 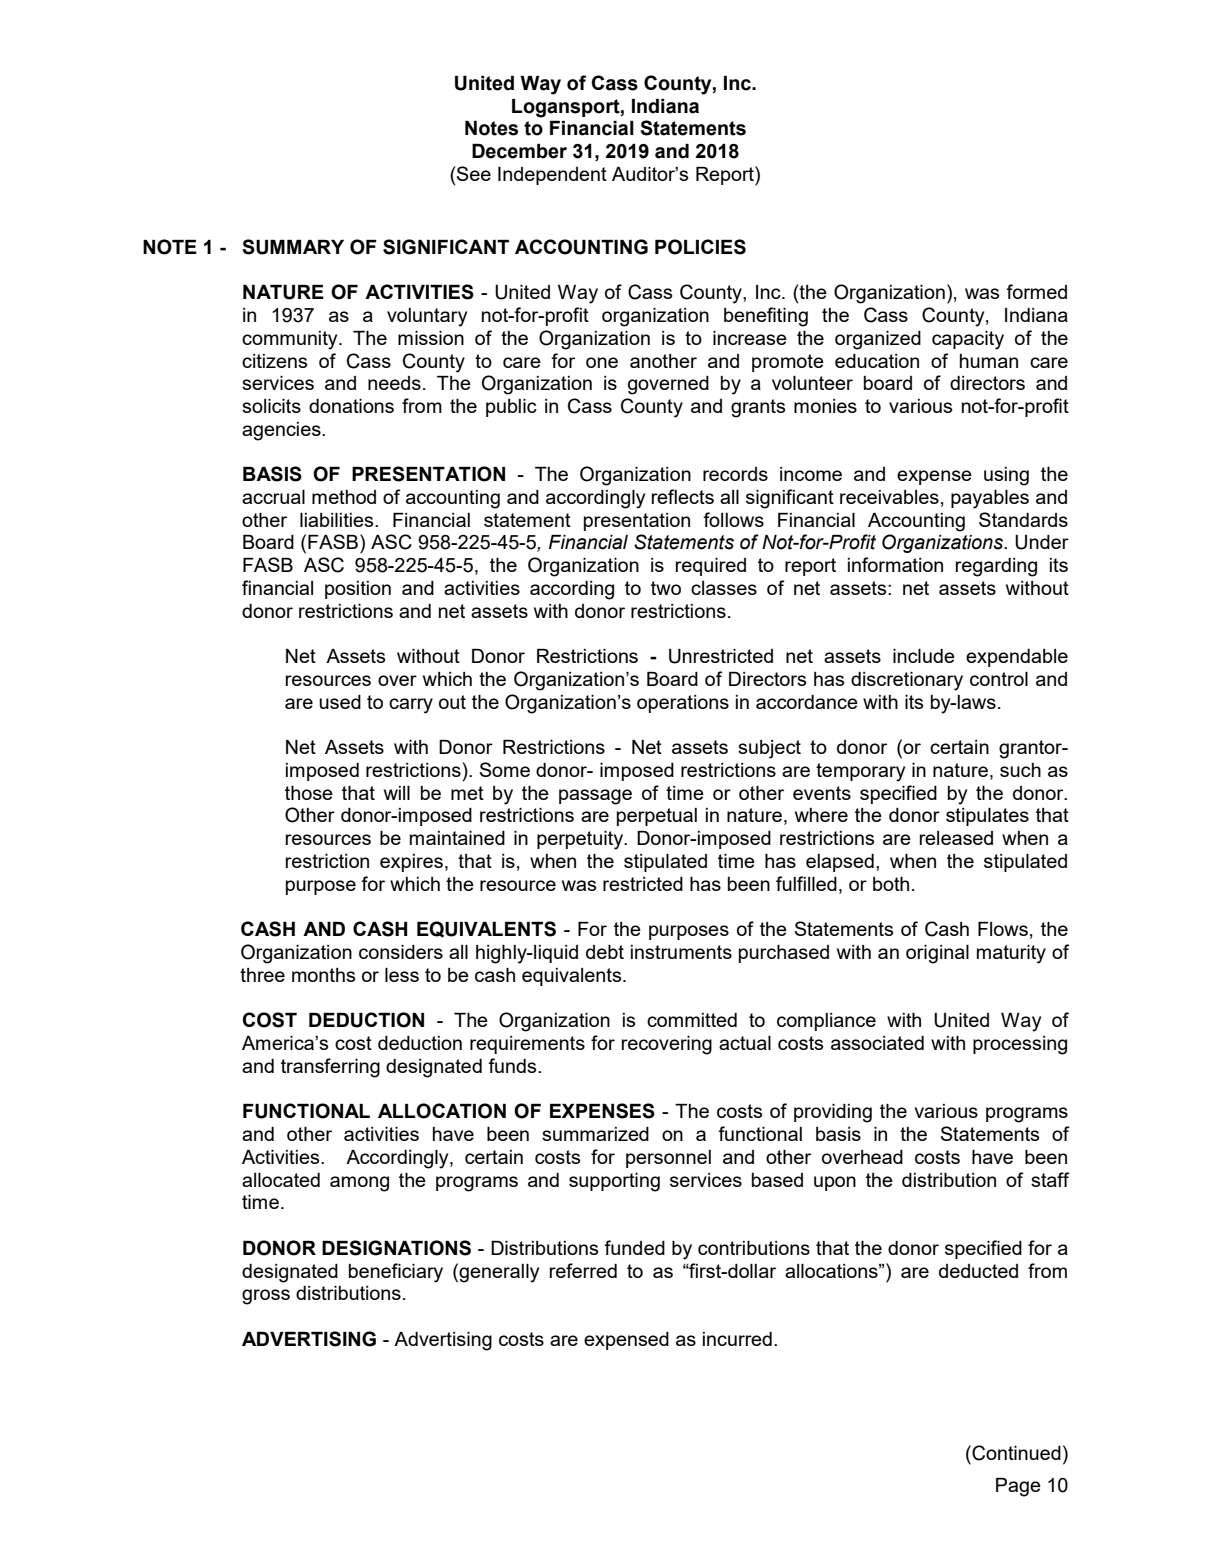 I want to click on SUMMARY, so click(x=293, y=247).
